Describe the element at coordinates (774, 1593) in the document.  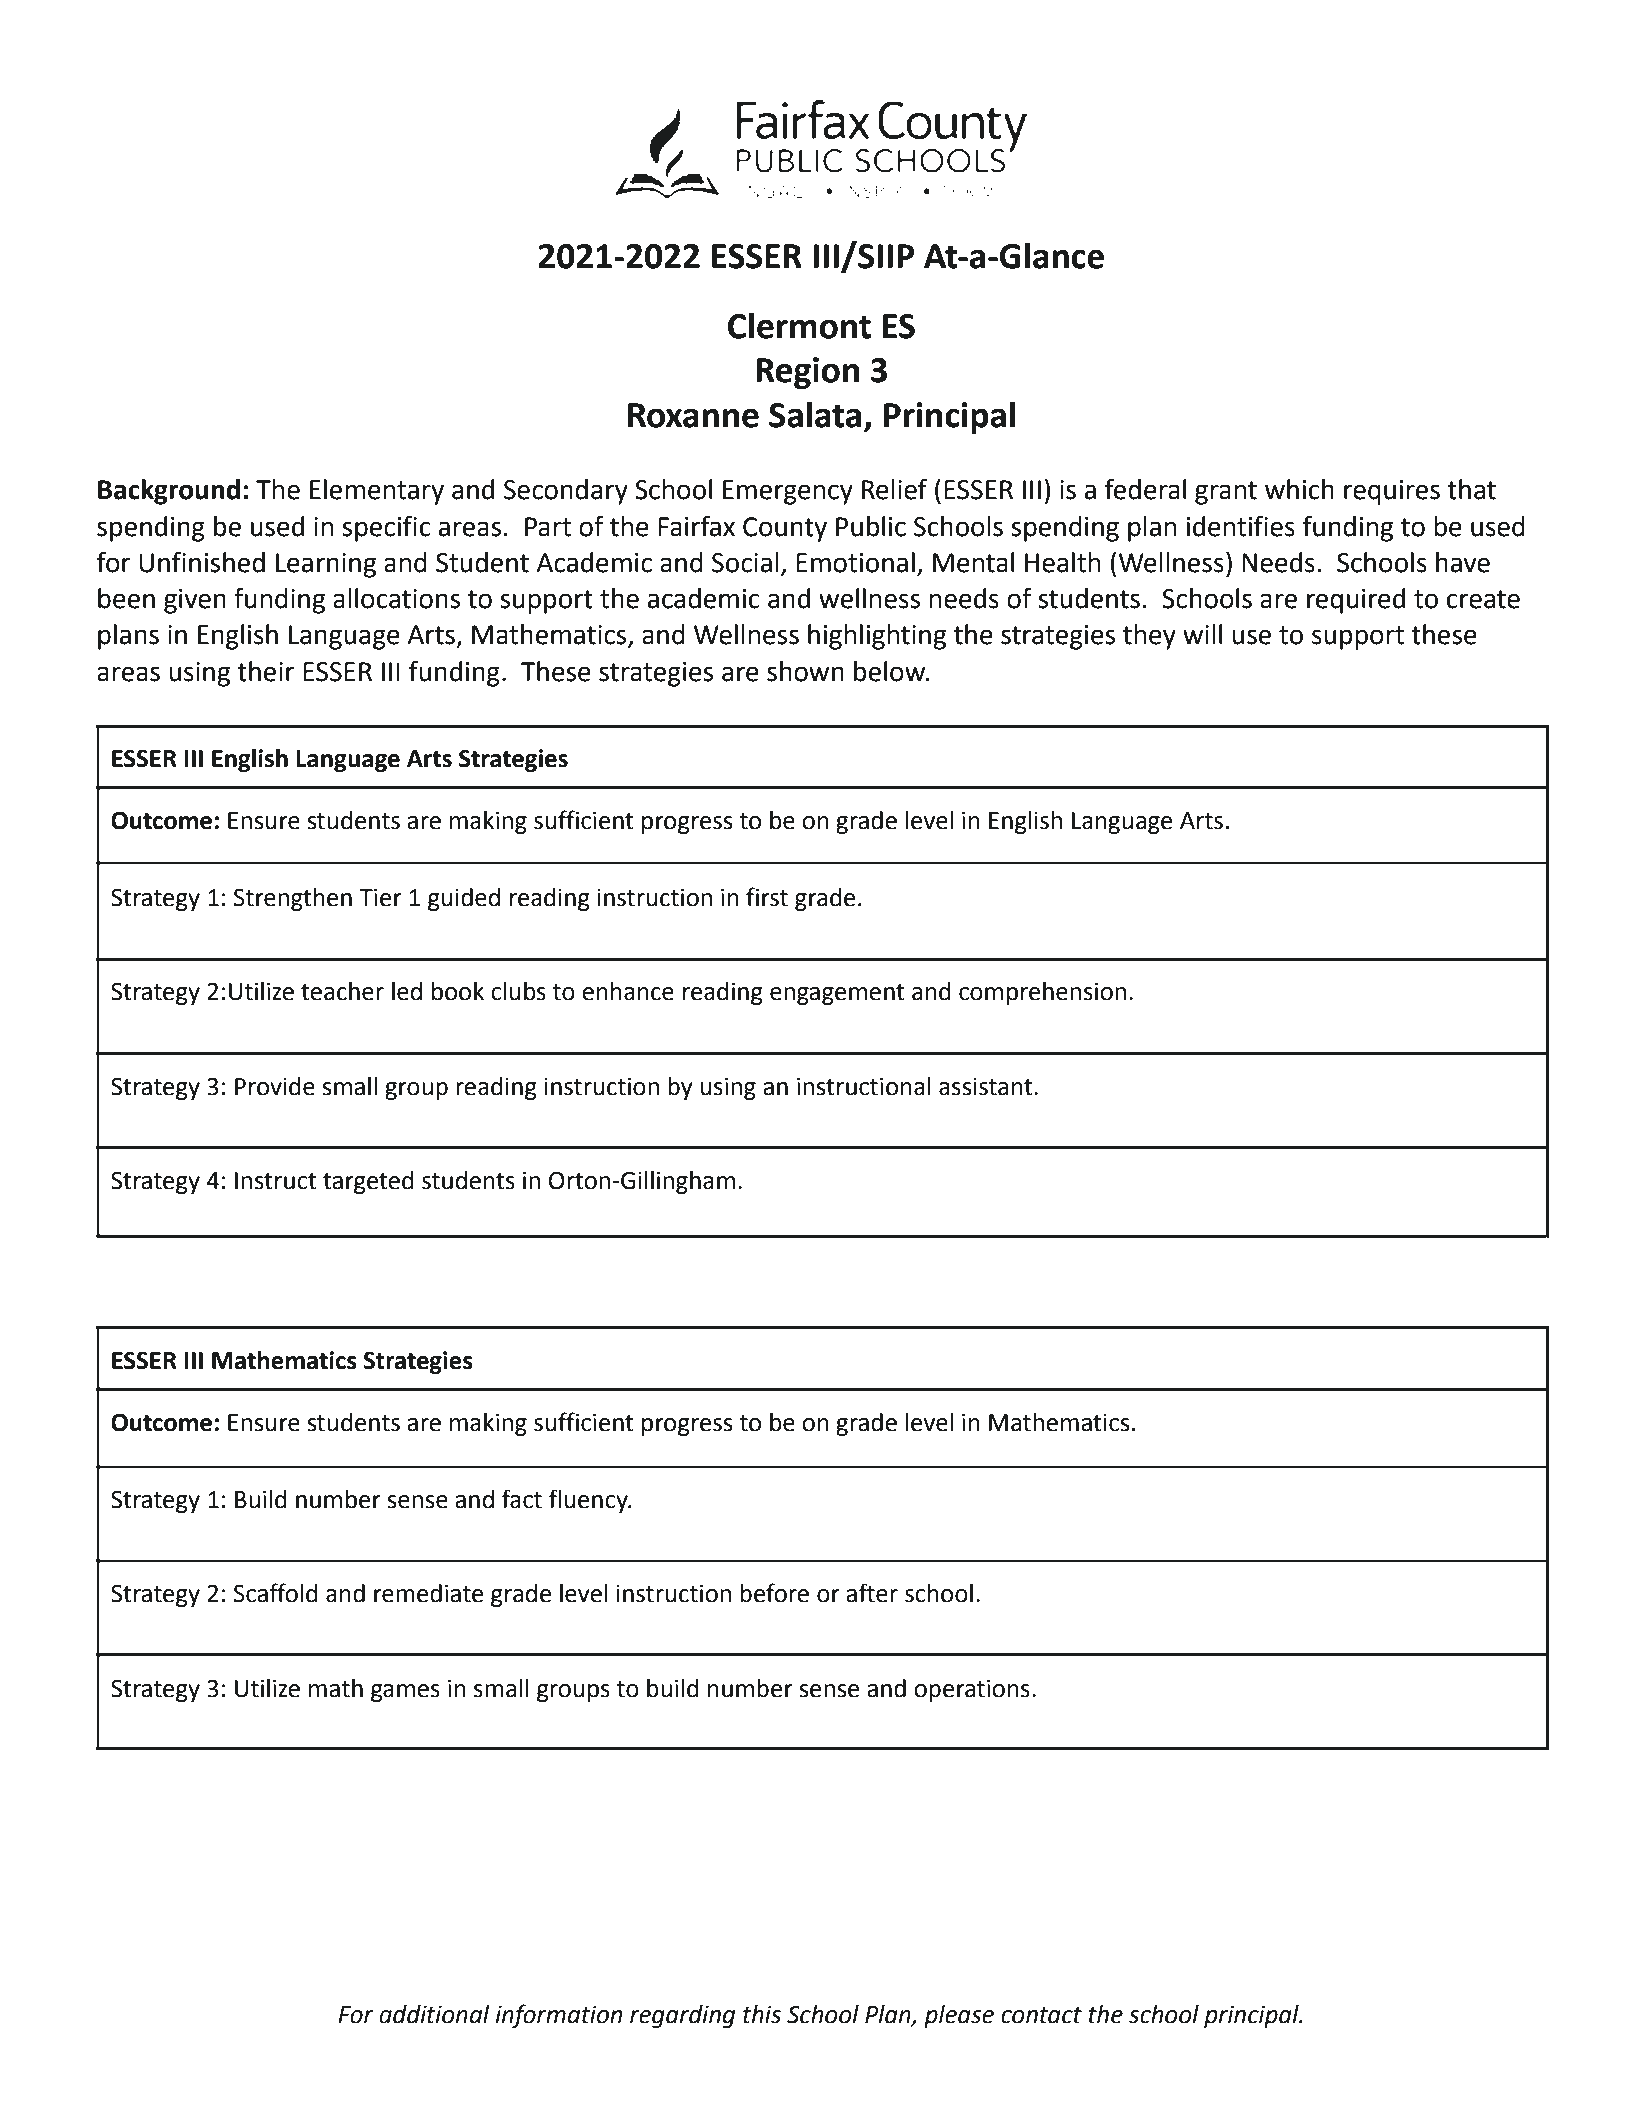
I see `before` at that location.
